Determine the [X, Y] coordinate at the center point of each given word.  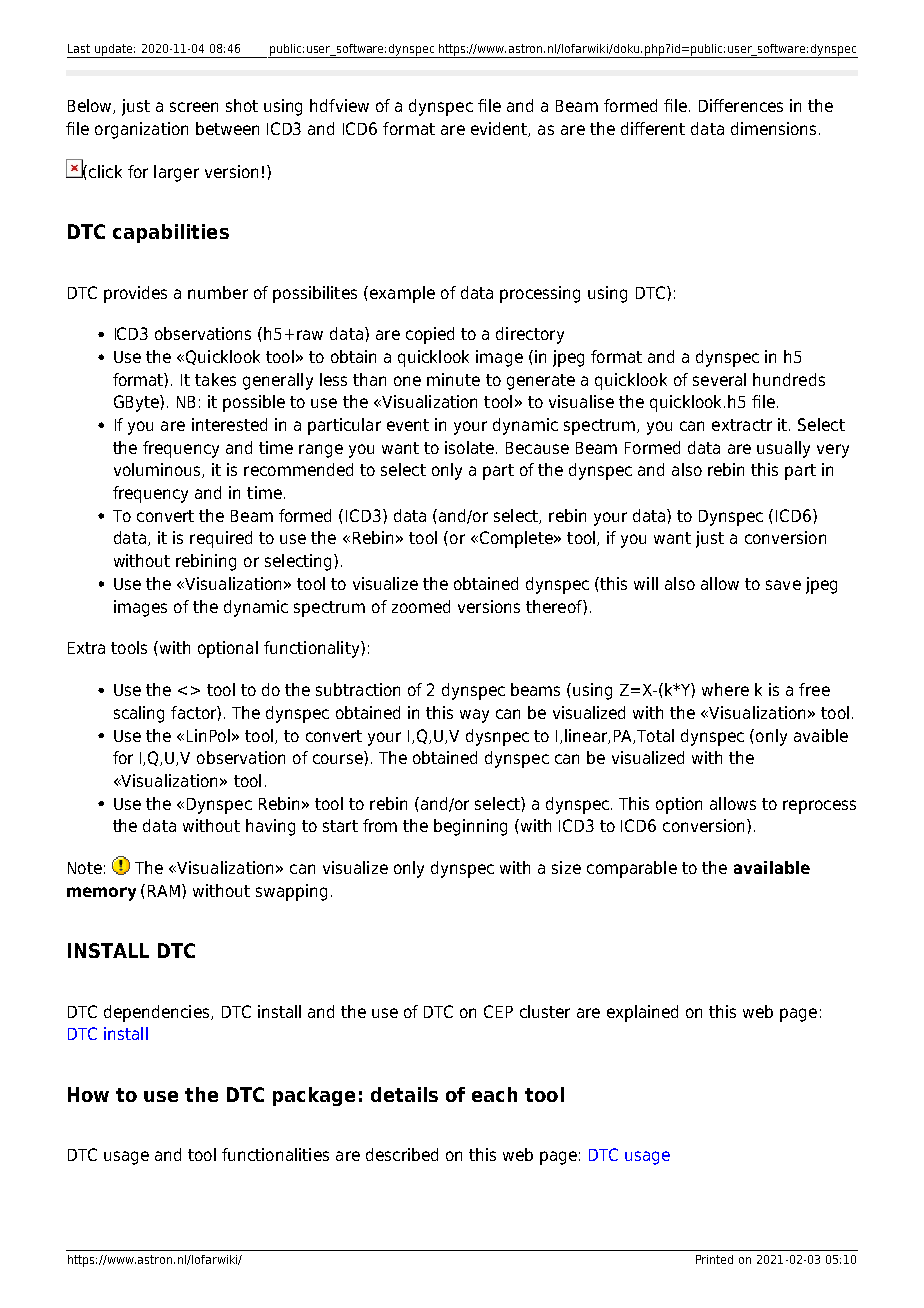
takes [215, 379]
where [725, 689]
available [772, 867]
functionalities [275, 1154]
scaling [139, 714]
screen [194, 107]
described [402, 1154]
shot [242, 105]
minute [453, 379]
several [719, 379]
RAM [165, 890]
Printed [714, 1259]
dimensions [773, 128]
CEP [498, 1011]
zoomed [421, 606]
